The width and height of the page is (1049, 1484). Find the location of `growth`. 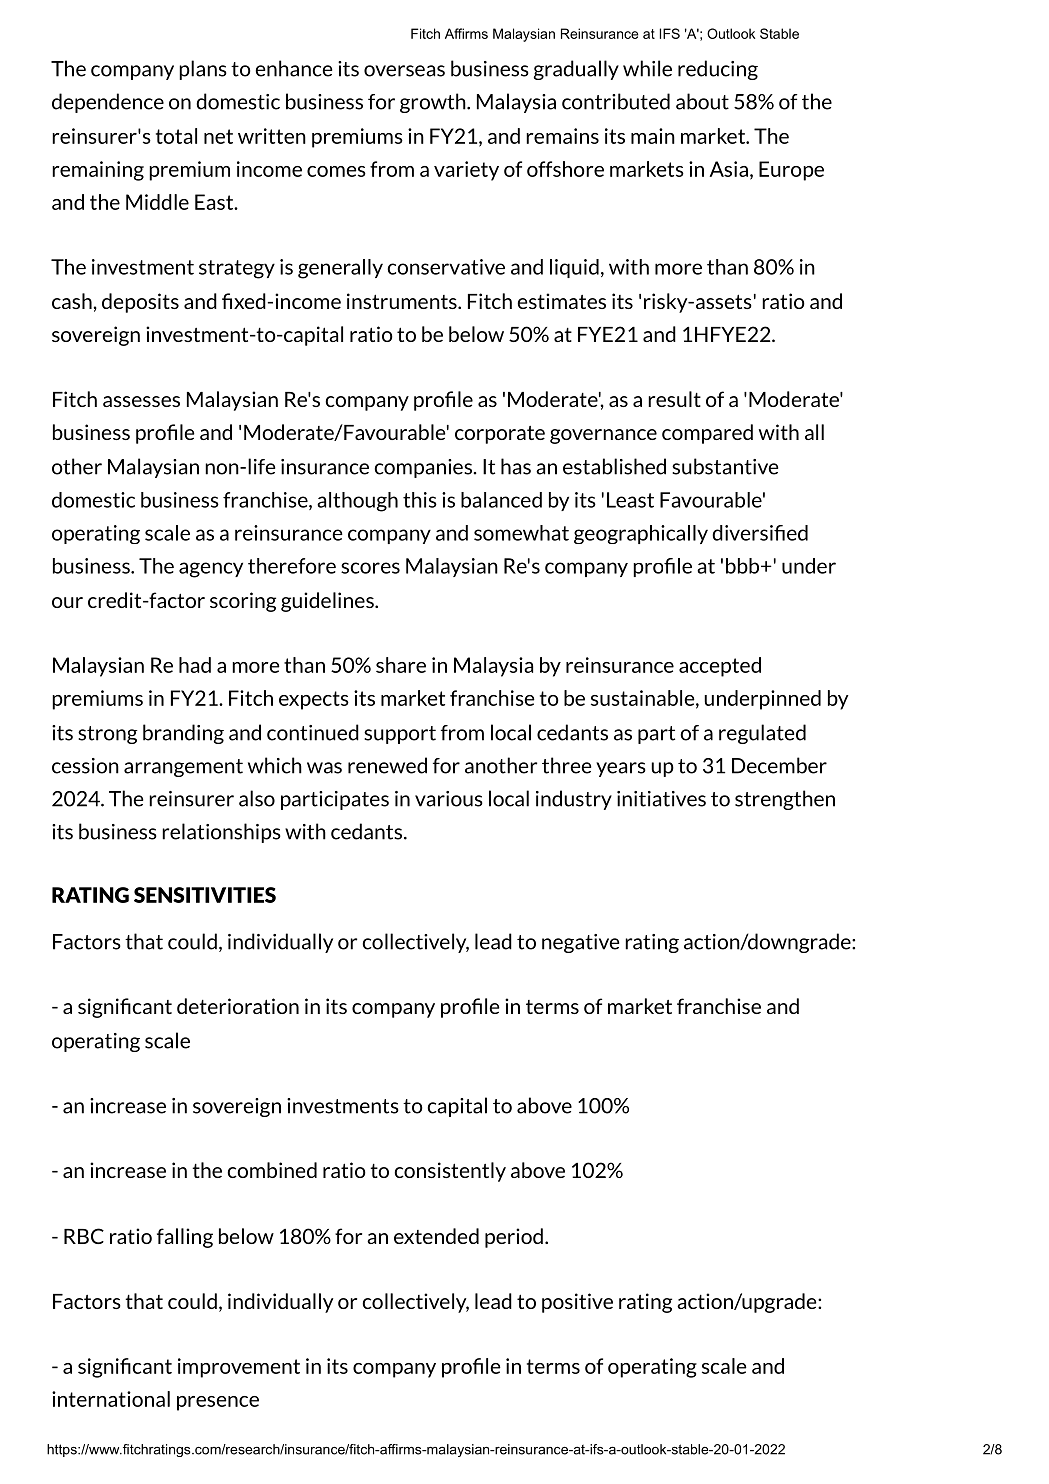

growth is located at coordinates (434, 103).
